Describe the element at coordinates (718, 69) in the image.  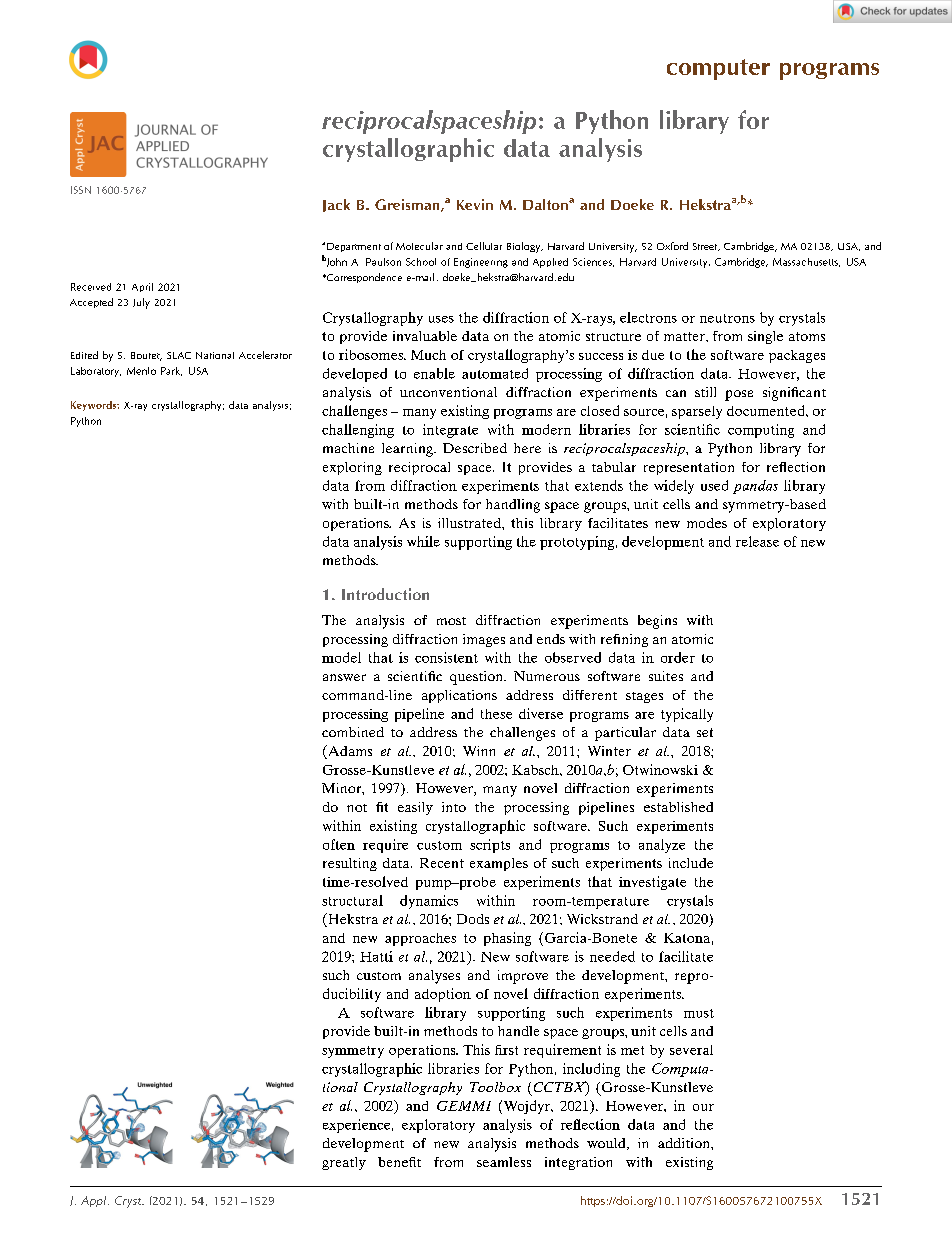
I see `computer` at that location.
